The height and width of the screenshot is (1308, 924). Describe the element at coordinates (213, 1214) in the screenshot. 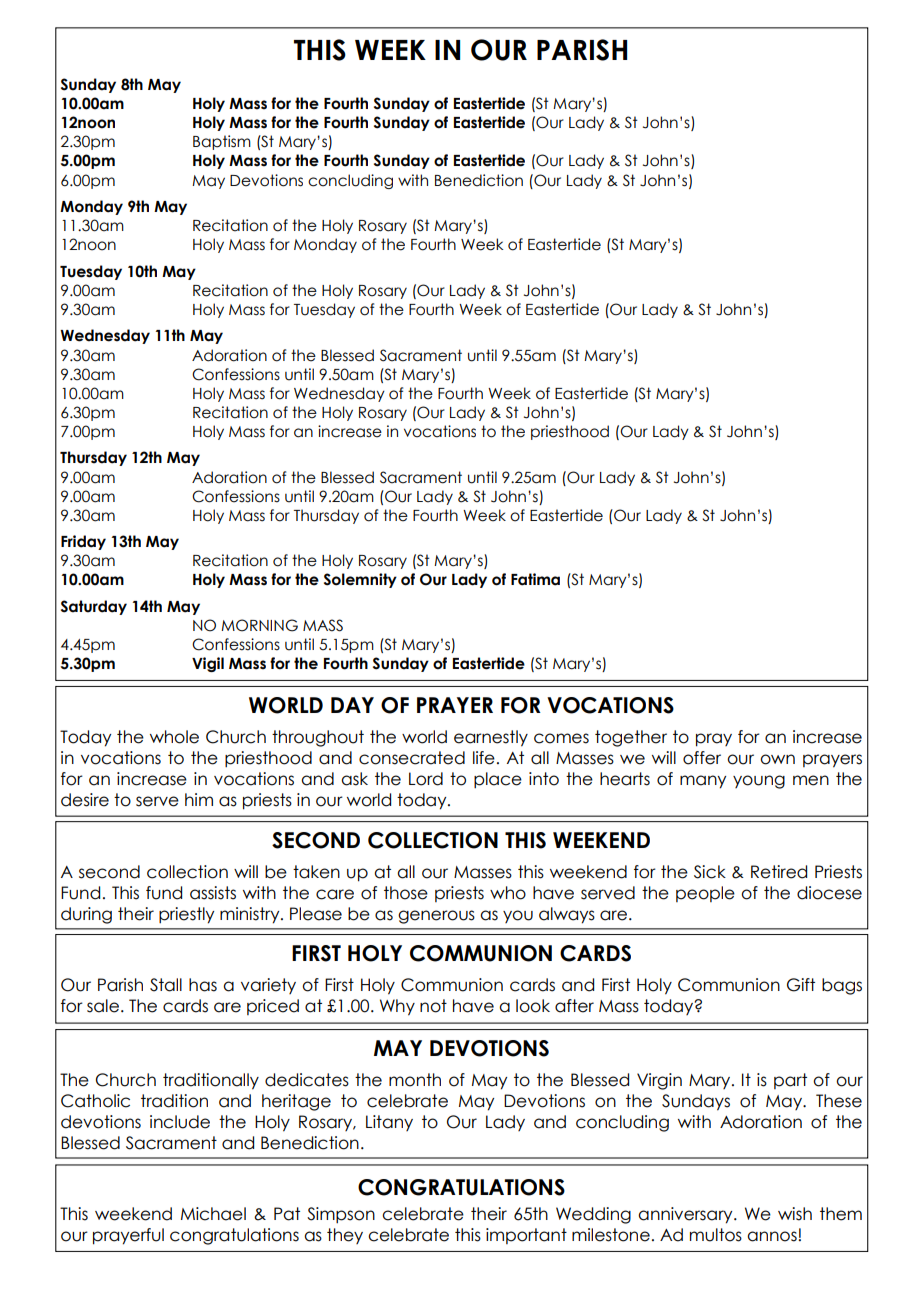

I see `Michael` at that location.
